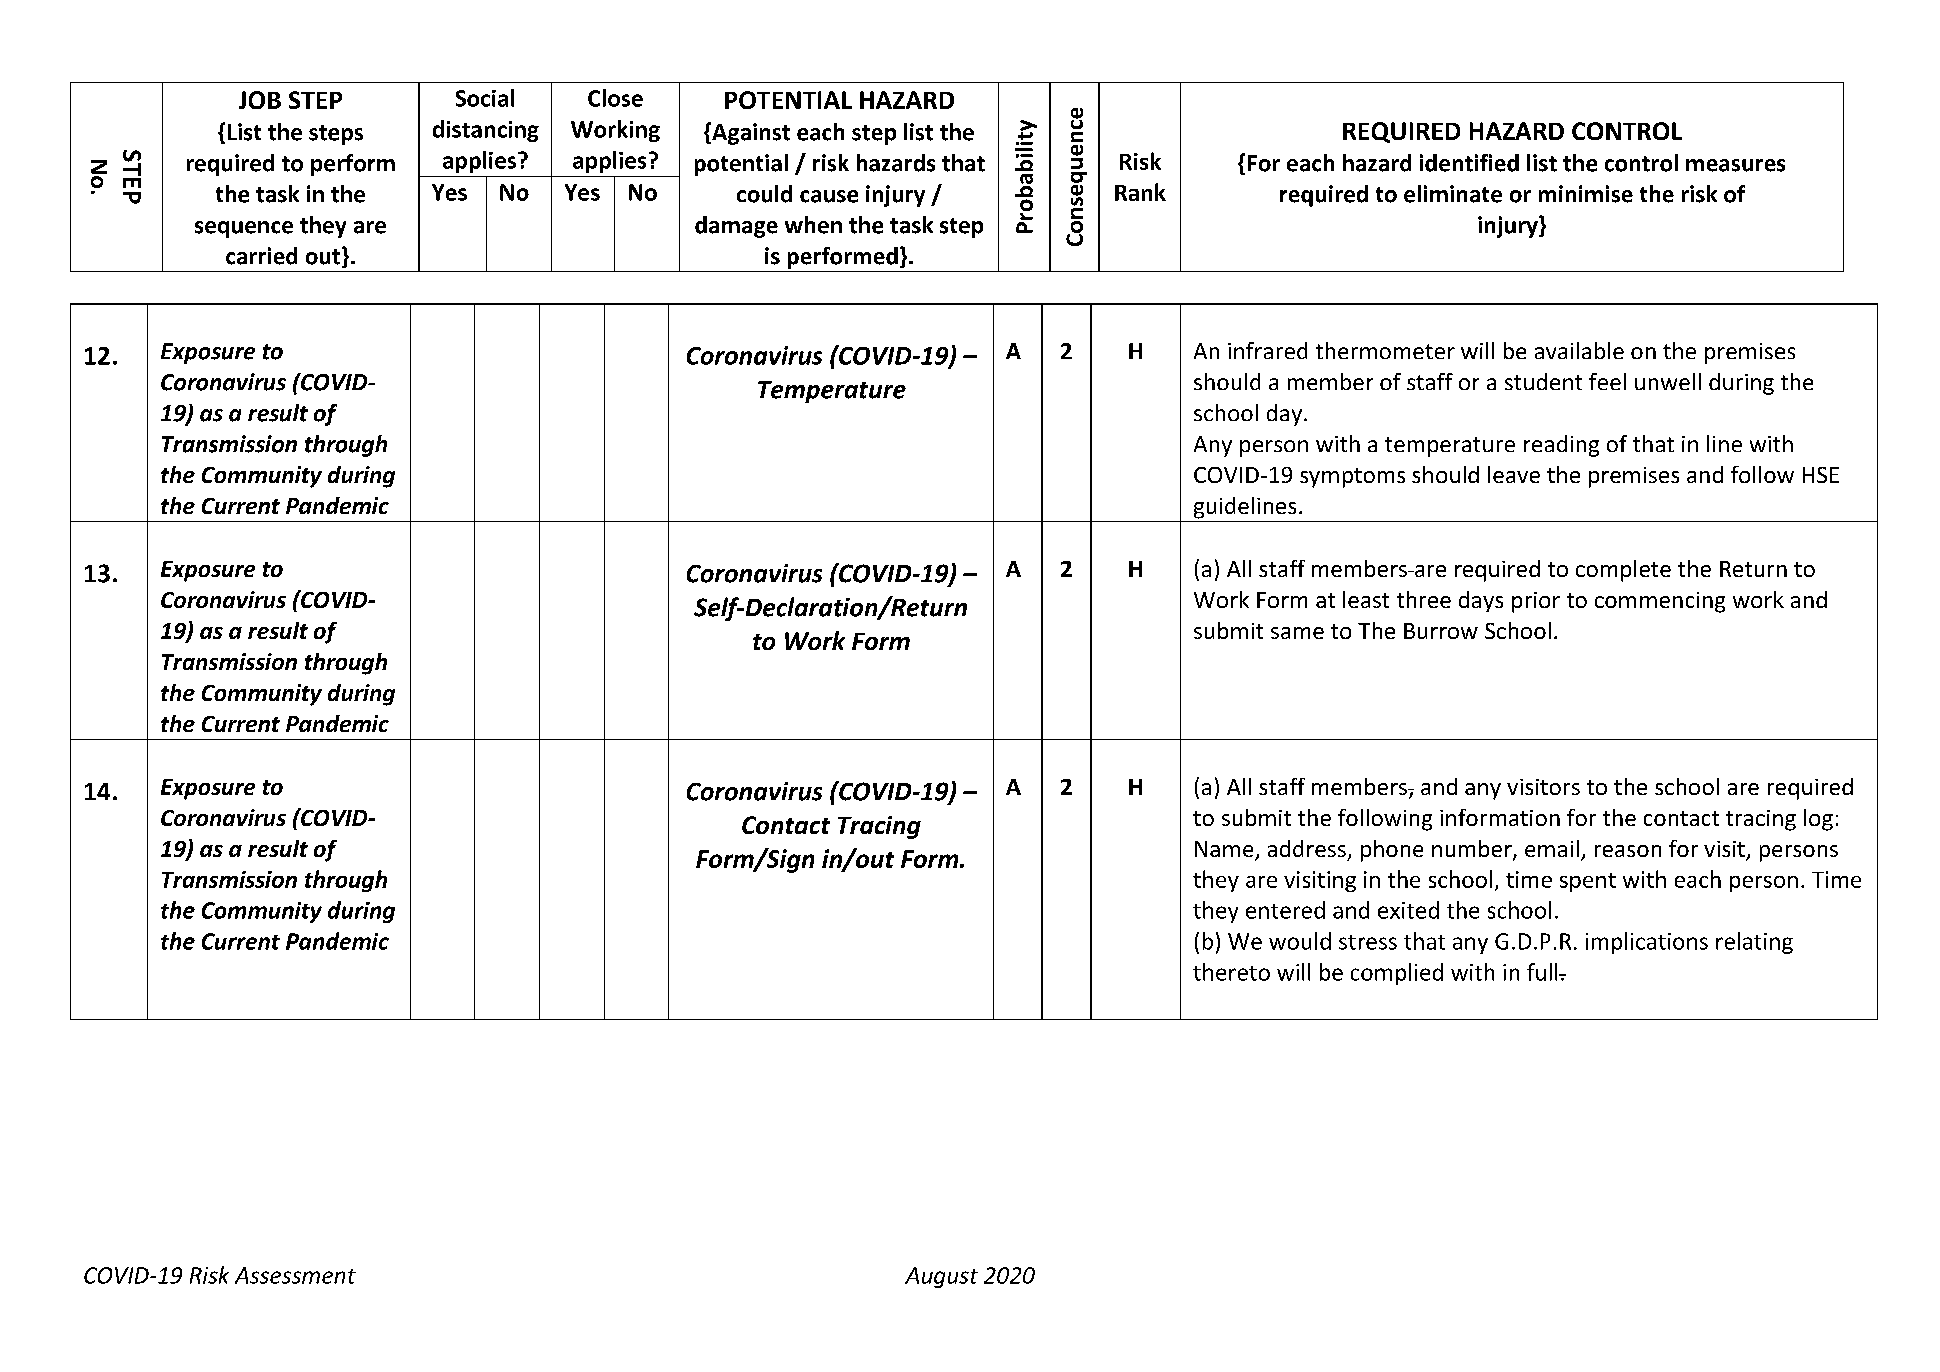 This page has width=1940, height=1372. What do you see at coordinates (486, 131) in the page?
I see `distancing` at bounding box center [486, 131].
